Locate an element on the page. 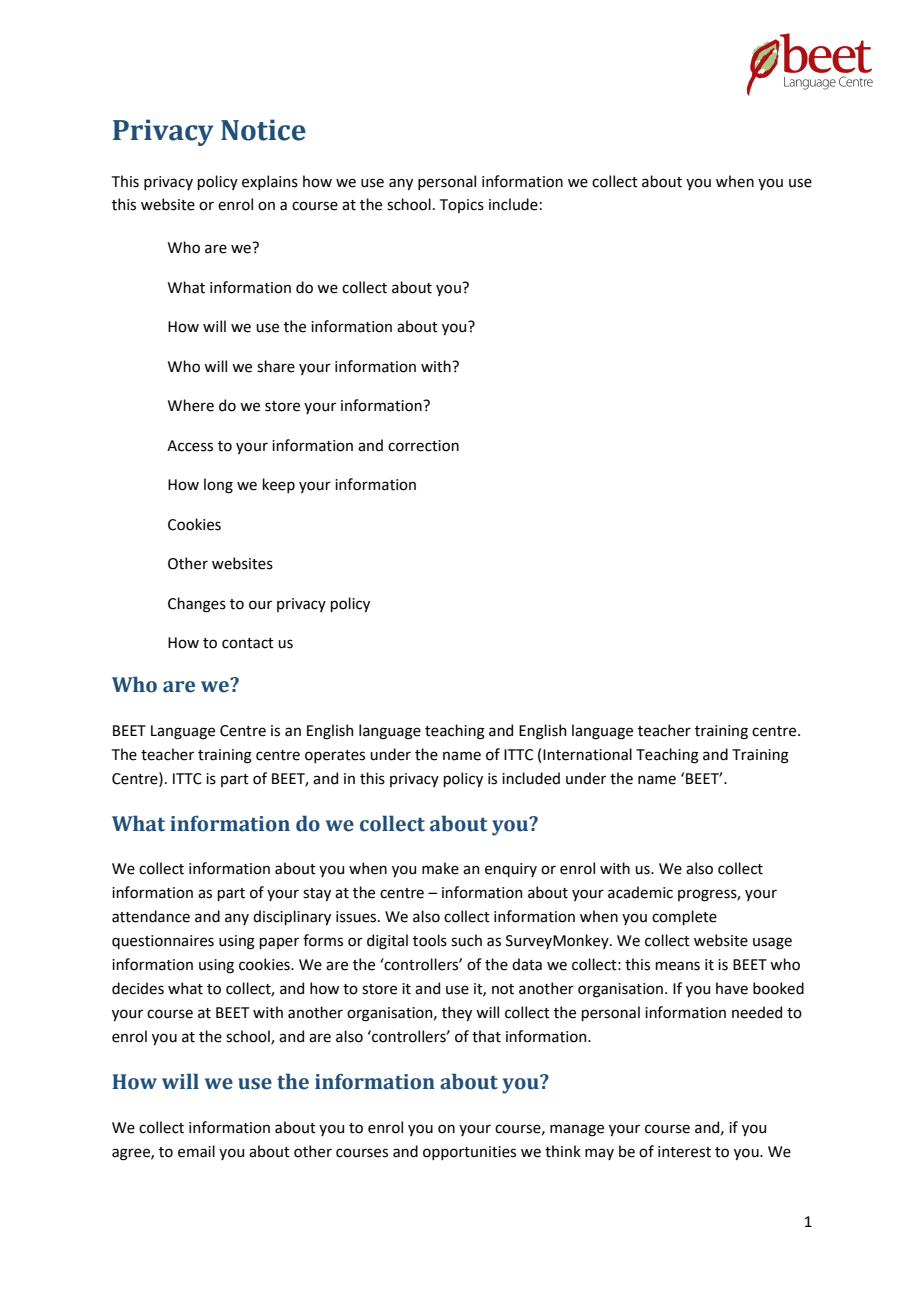 The width and height of the document is (924, 1308). International is located at coordinates (587, 754).
